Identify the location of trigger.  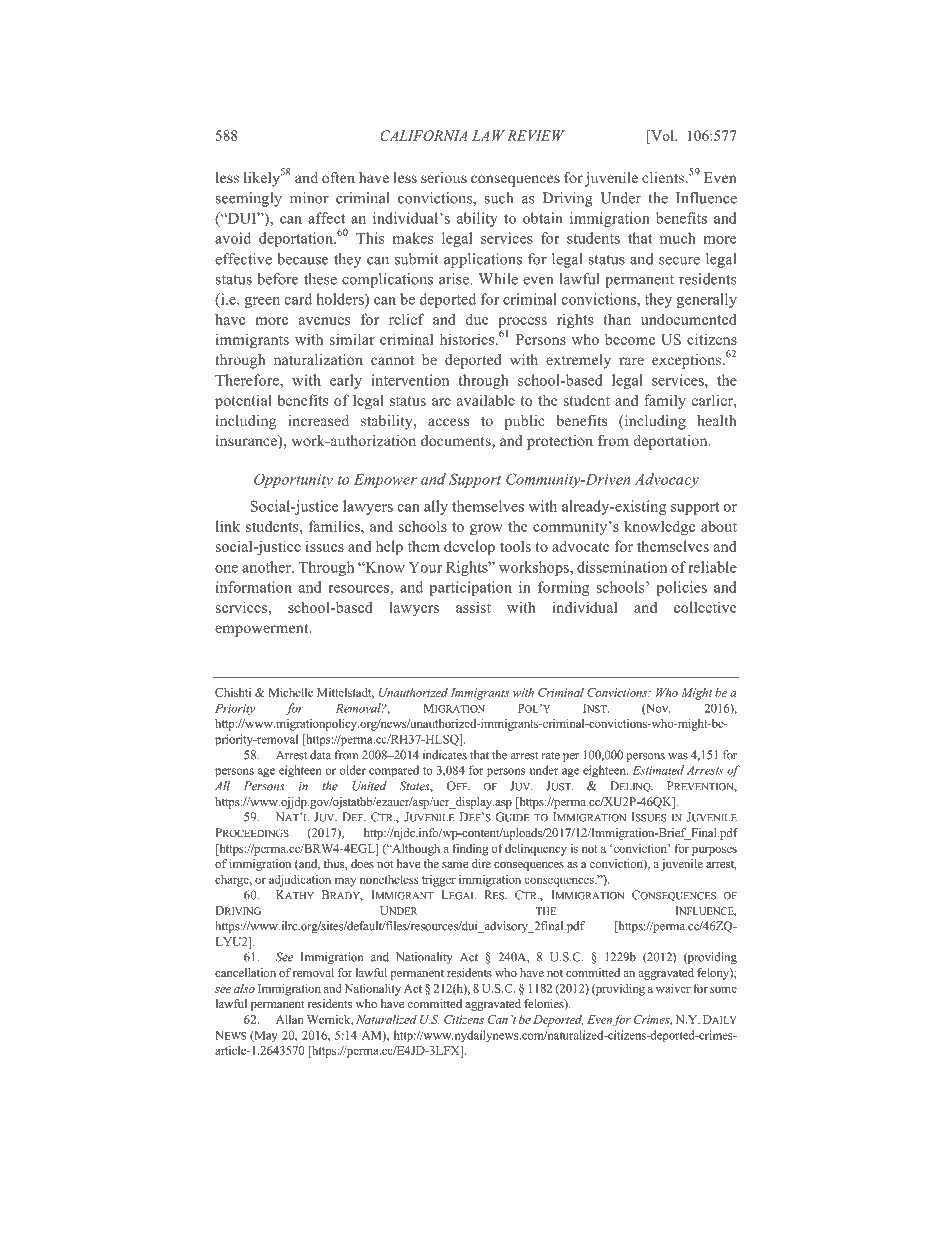
(439, 881).
